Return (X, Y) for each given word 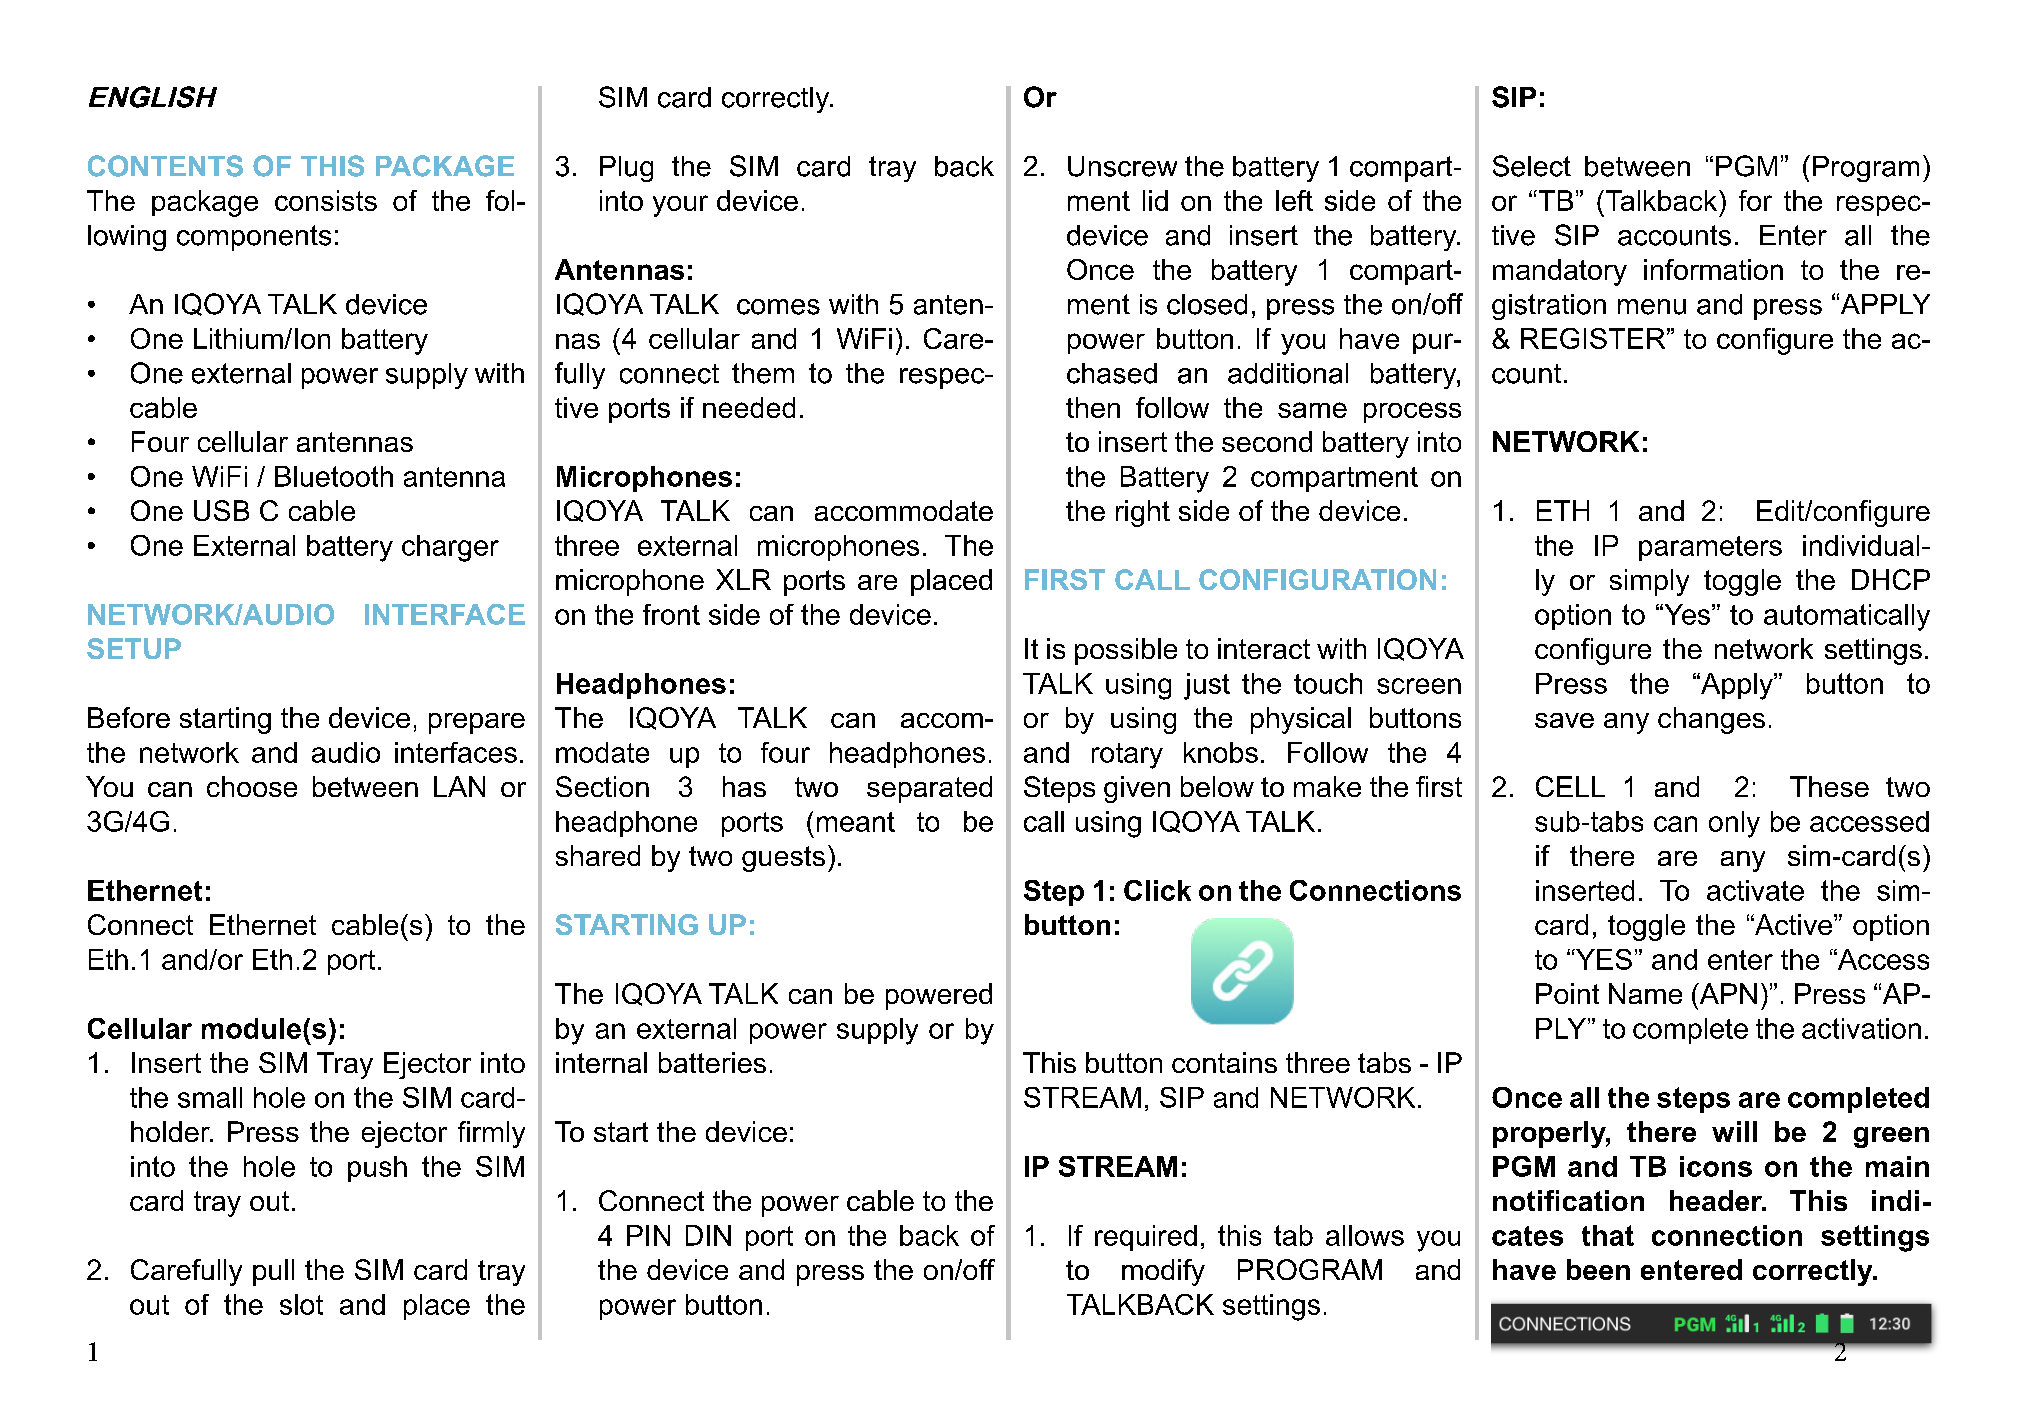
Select (1532, 166)
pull (273, 1272)
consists (326, 200)
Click (1157, 890)
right (1143, 513)
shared (598, 855)
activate (1755, 890)
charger (450, 548)
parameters (1710, 548)
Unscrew (1122, 166)
